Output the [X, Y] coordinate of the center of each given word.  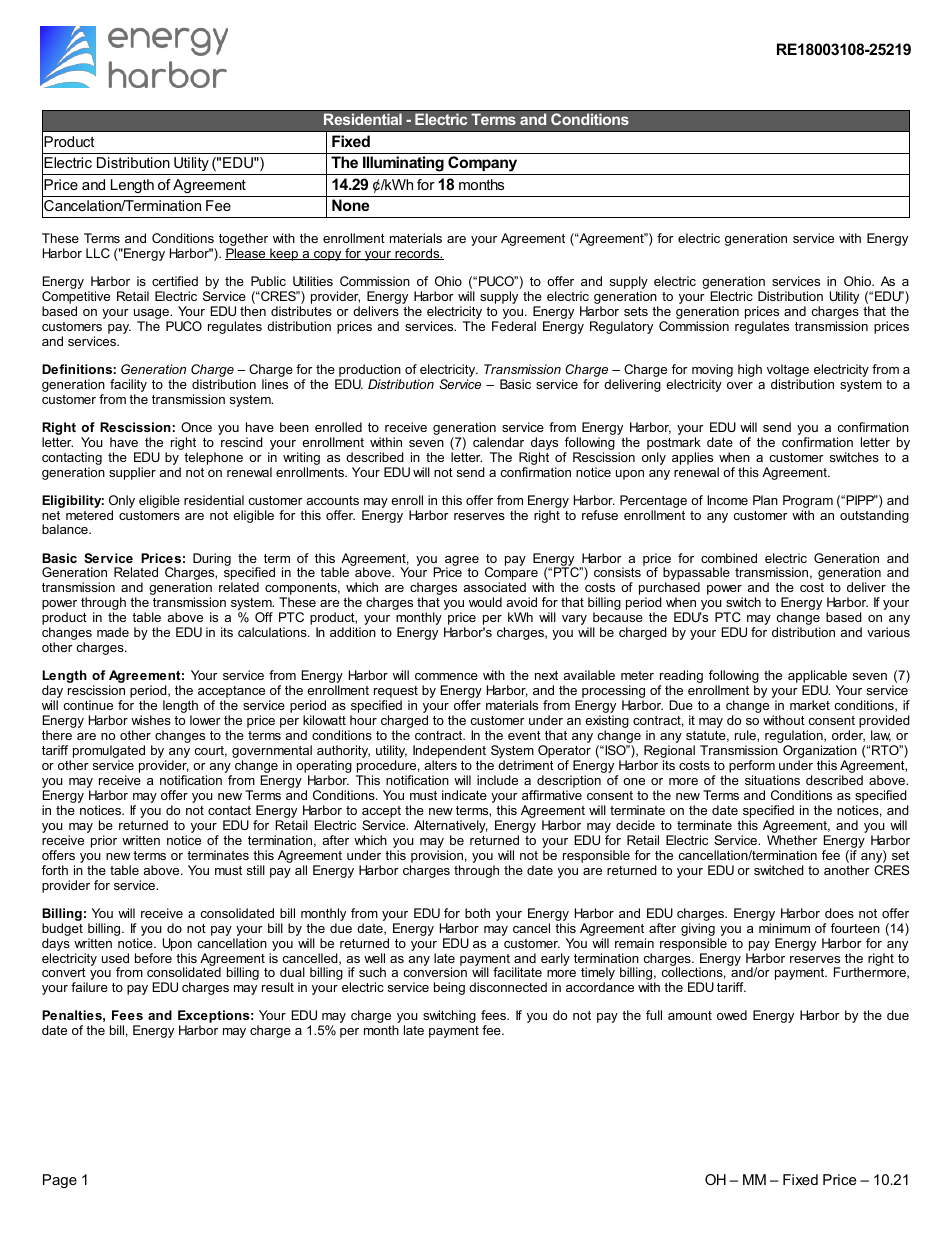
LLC [98, 253]
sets [636, 311]
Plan [765, 500]
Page [60, 1181]
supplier [132, 473]
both [477, 913]
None [350, 205]
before [153, 958]
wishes [151, 720]
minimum [784, 928]
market [810, 705]
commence [446, 676]
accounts [332, 500]
